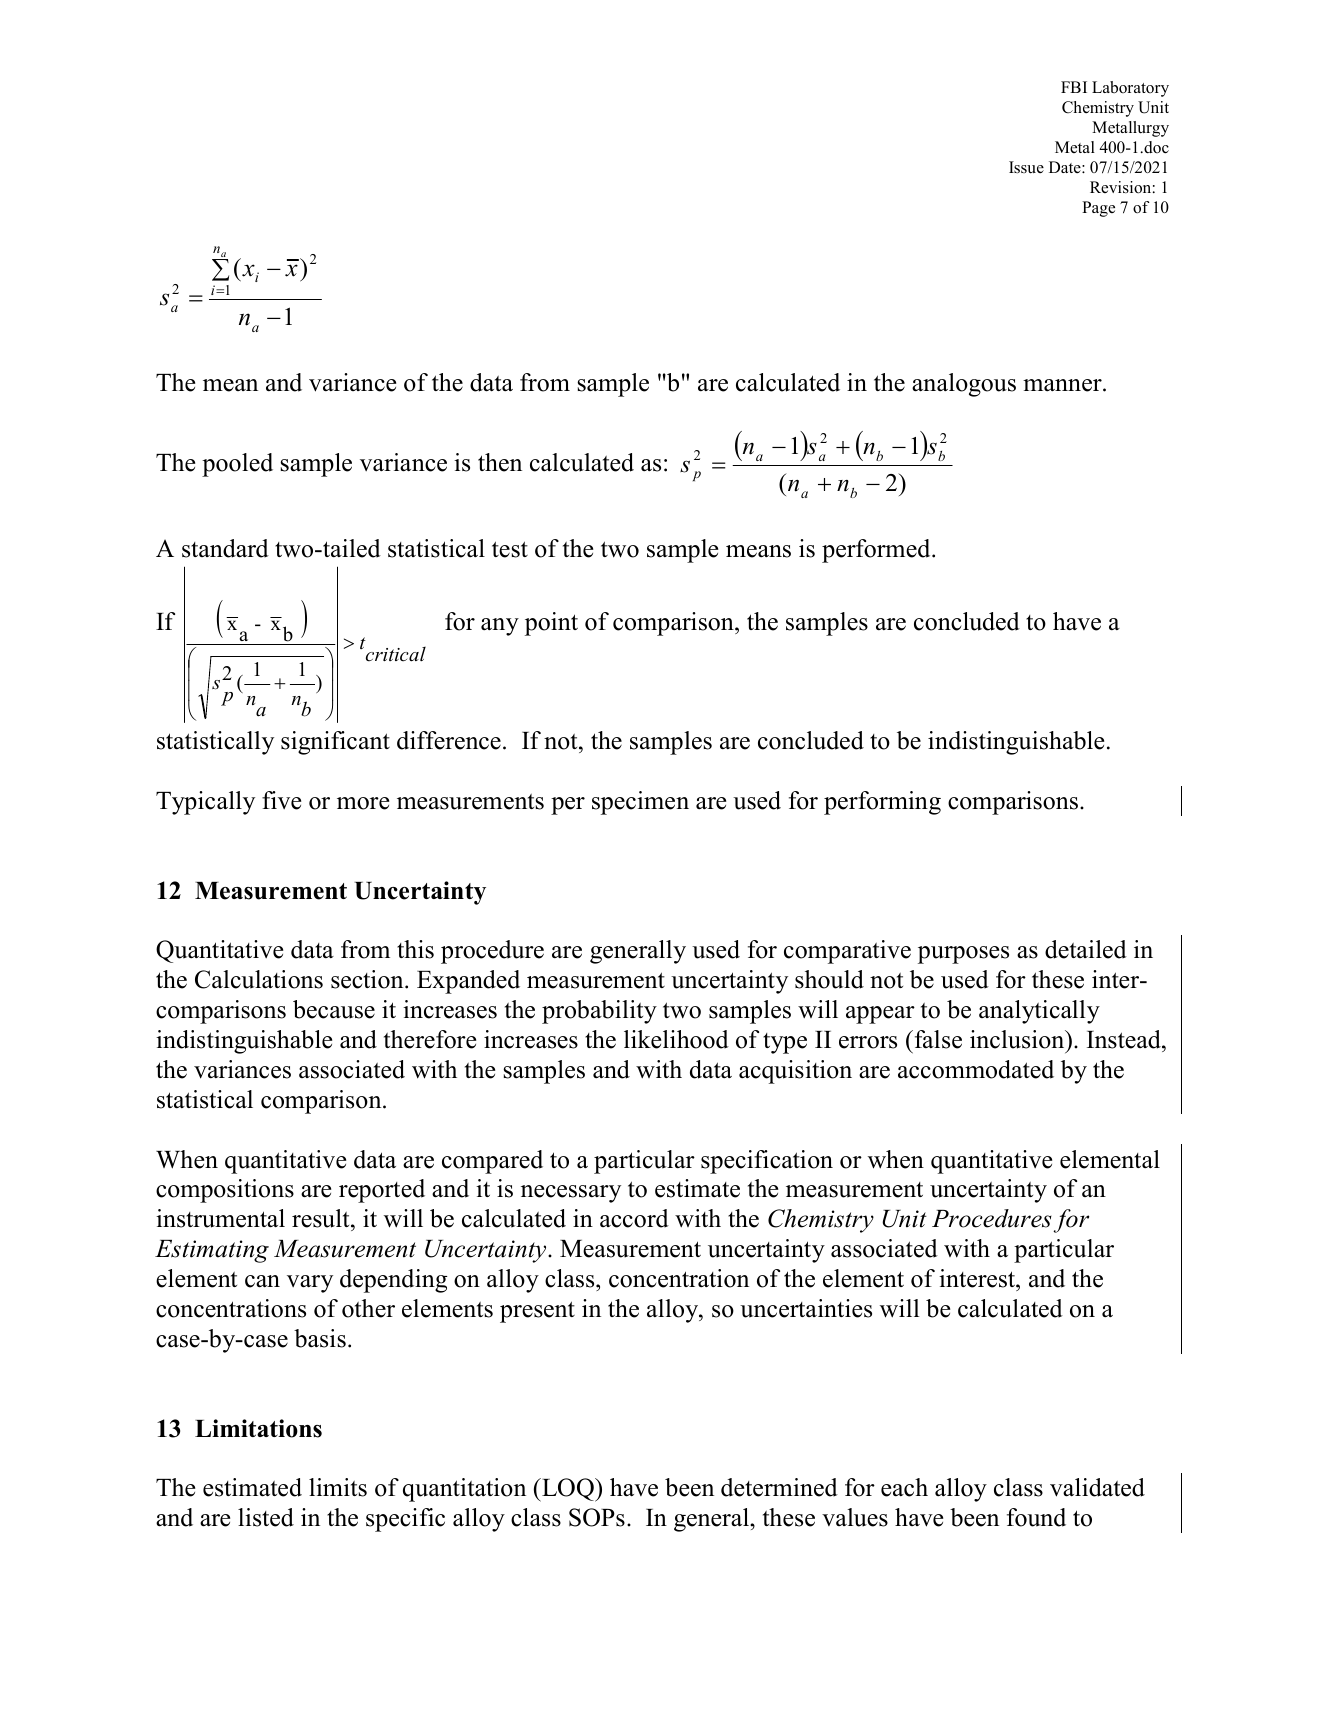 This screenshot has width=1325, height=1715. I want to click on inclusion, so click(1018, 1039).
